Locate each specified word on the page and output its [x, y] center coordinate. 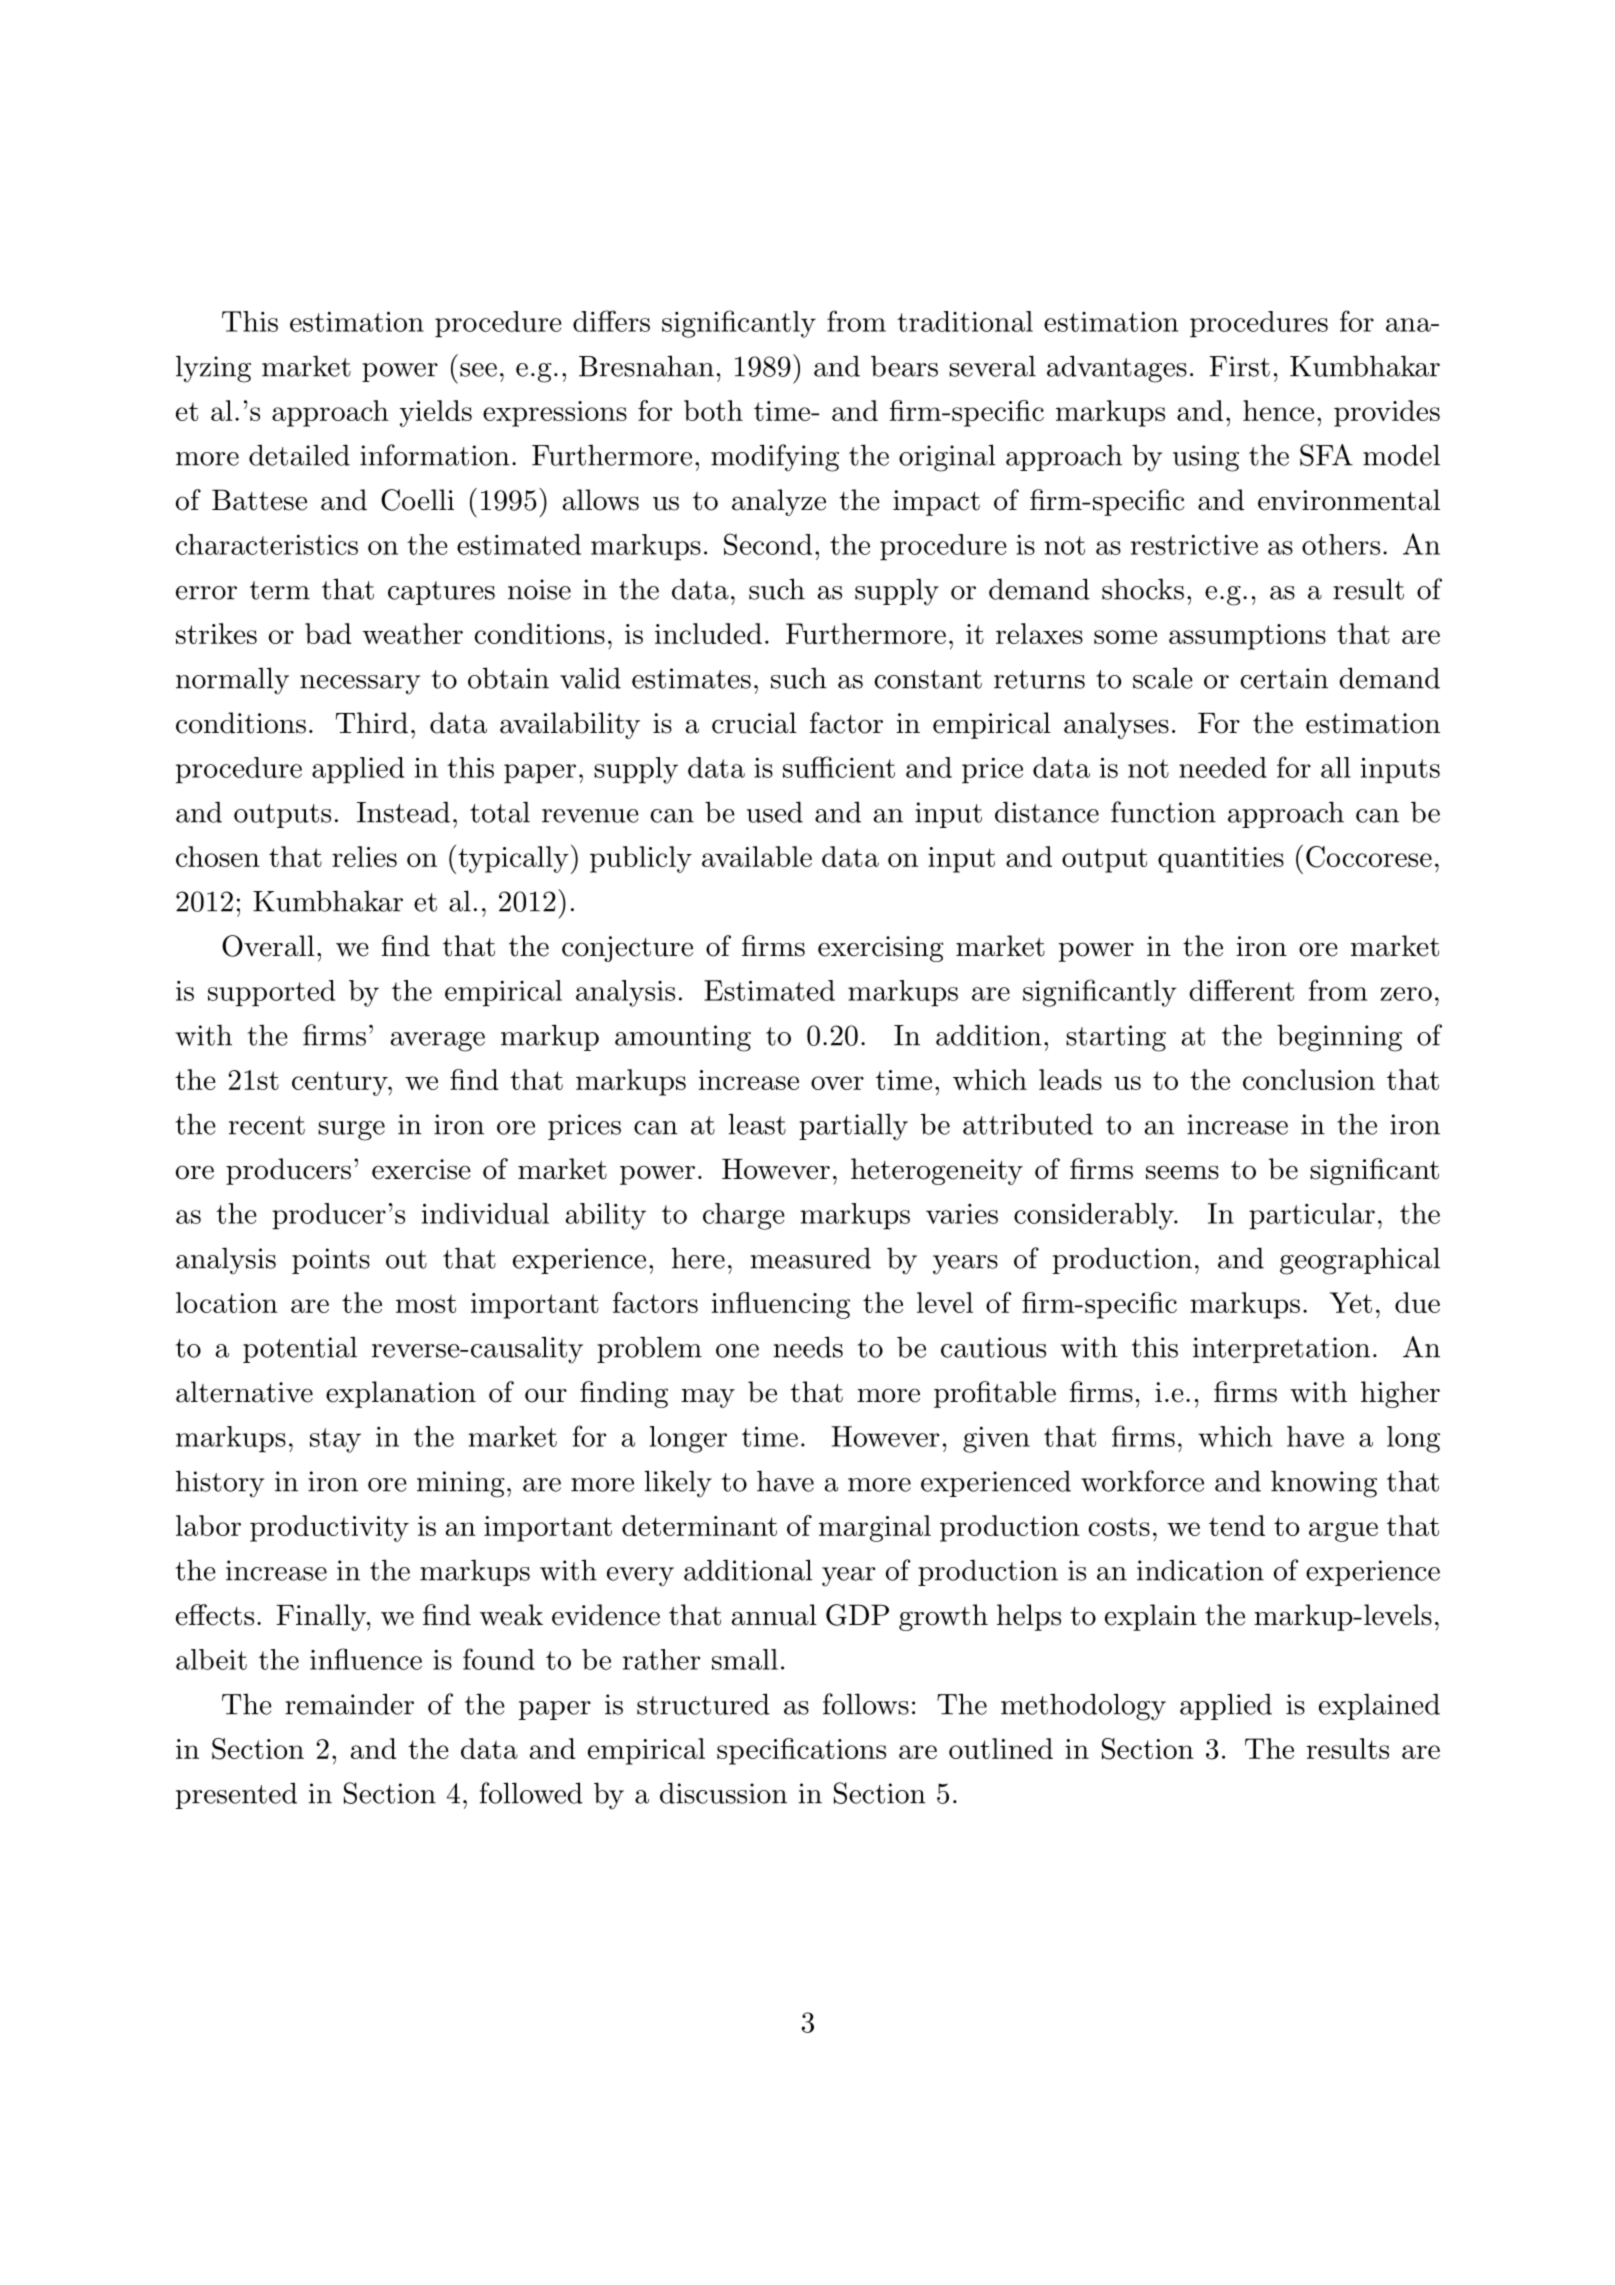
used [775, 812]
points [331, 1261]
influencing [780, 1305]
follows [866, 1704]
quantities [1221, 860]
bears [904, 366]
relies [364, 856]
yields [436, 413]
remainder [349, 1704]
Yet [1350, 1302]
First [1239, 366]
